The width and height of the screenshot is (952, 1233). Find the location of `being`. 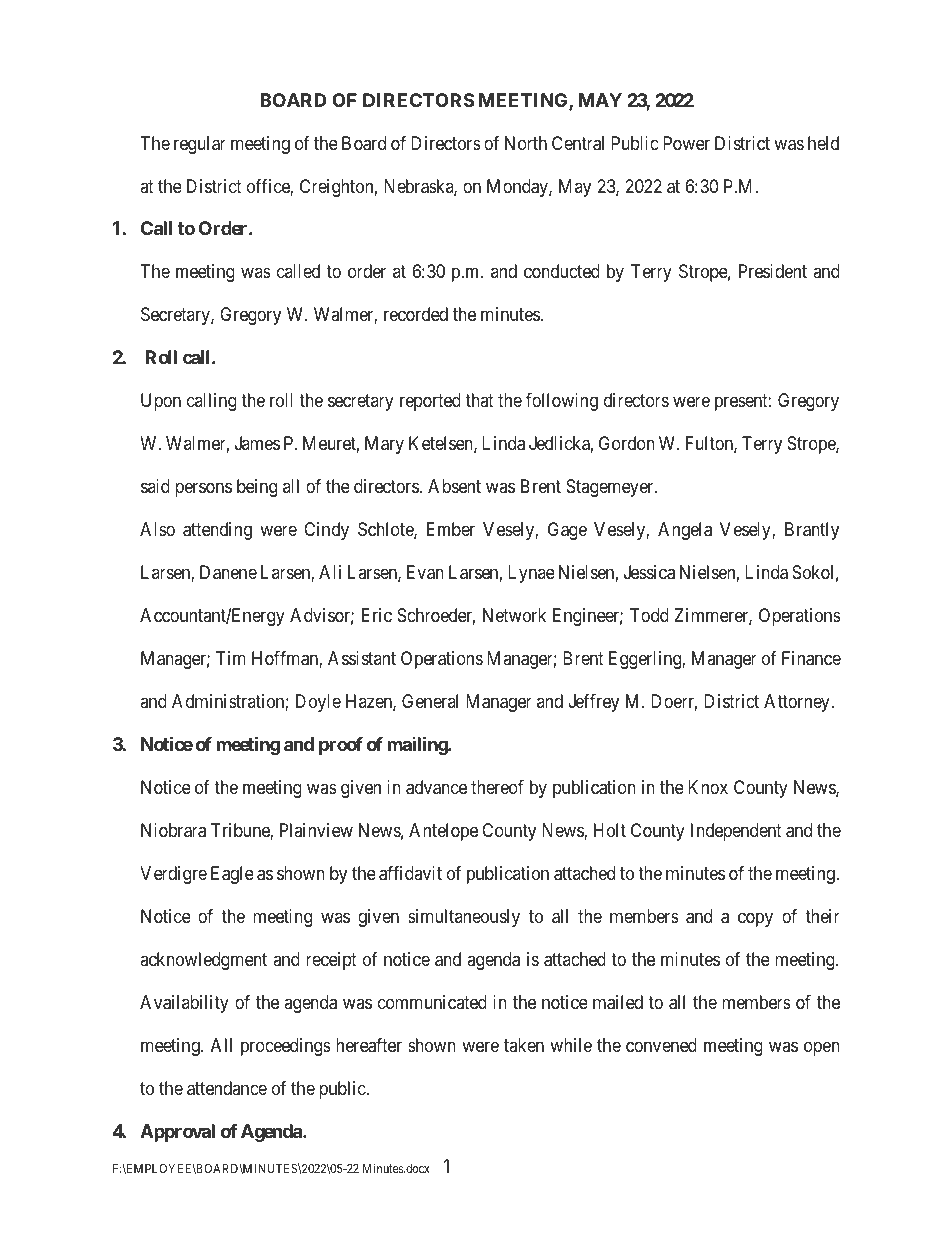

being is located at coordinates (257, 488).
